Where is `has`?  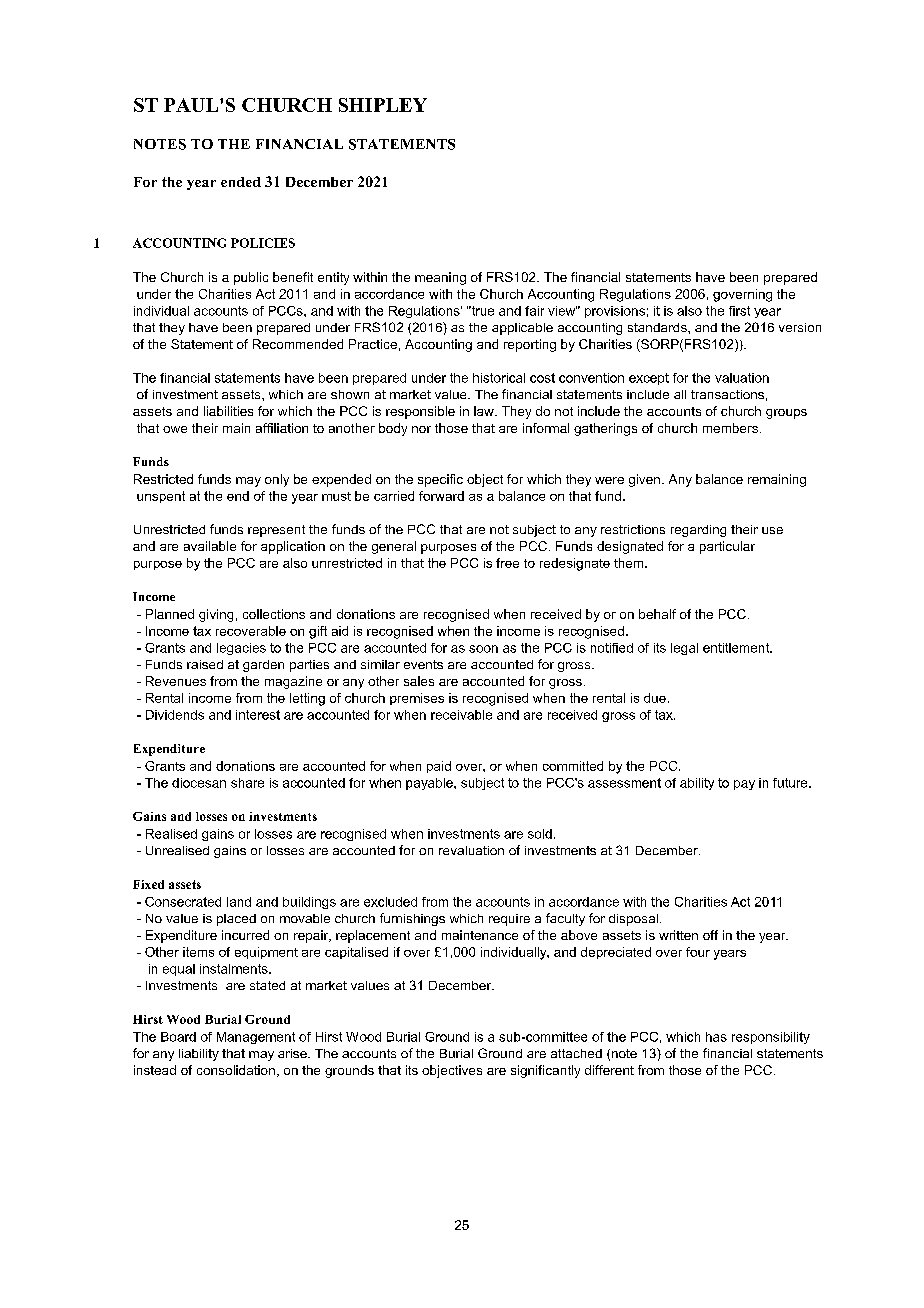
has is located at coordinates (716, 1037).
